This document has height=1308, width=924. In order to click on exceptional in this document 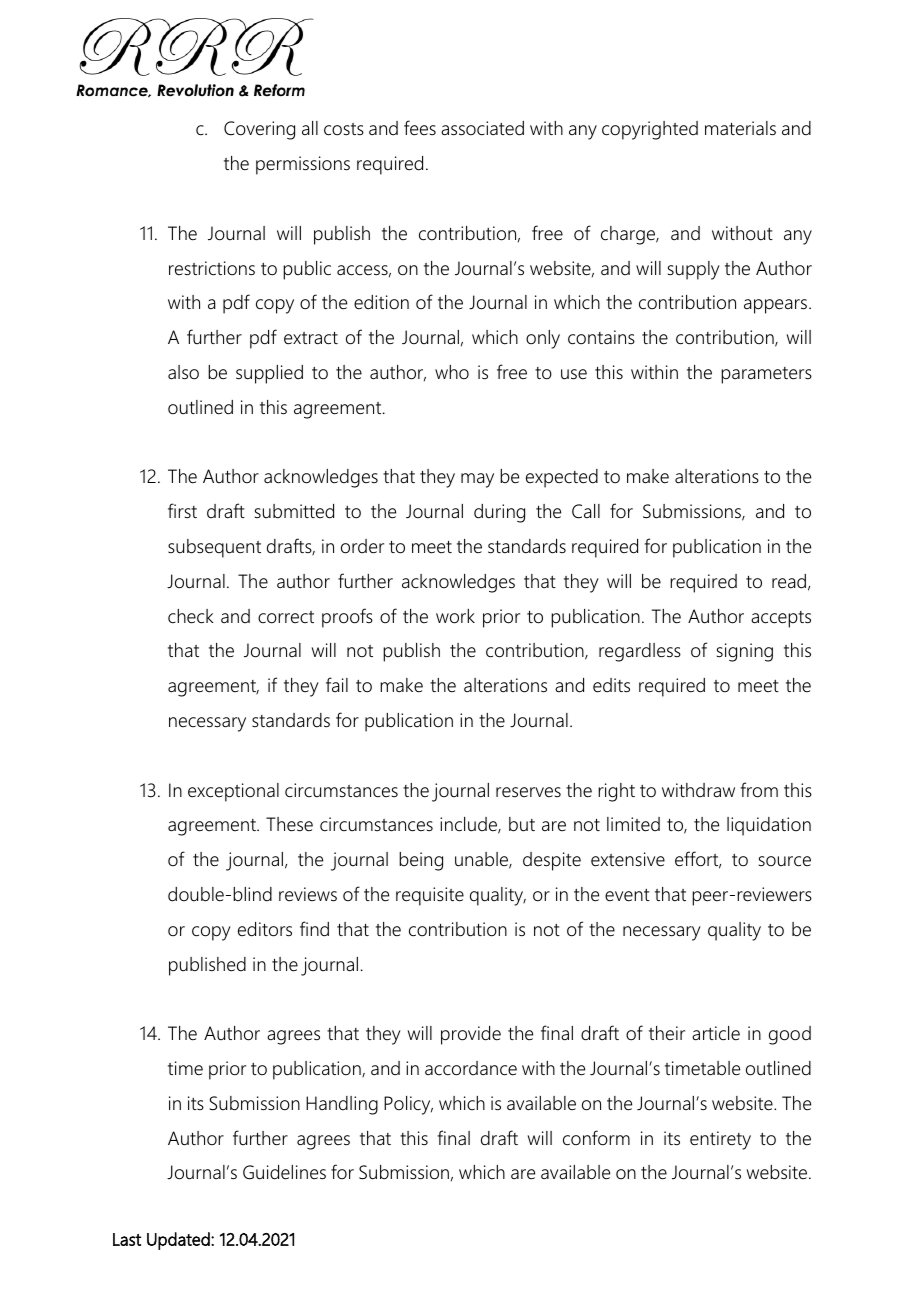, I will do `click(233, 792)`.
